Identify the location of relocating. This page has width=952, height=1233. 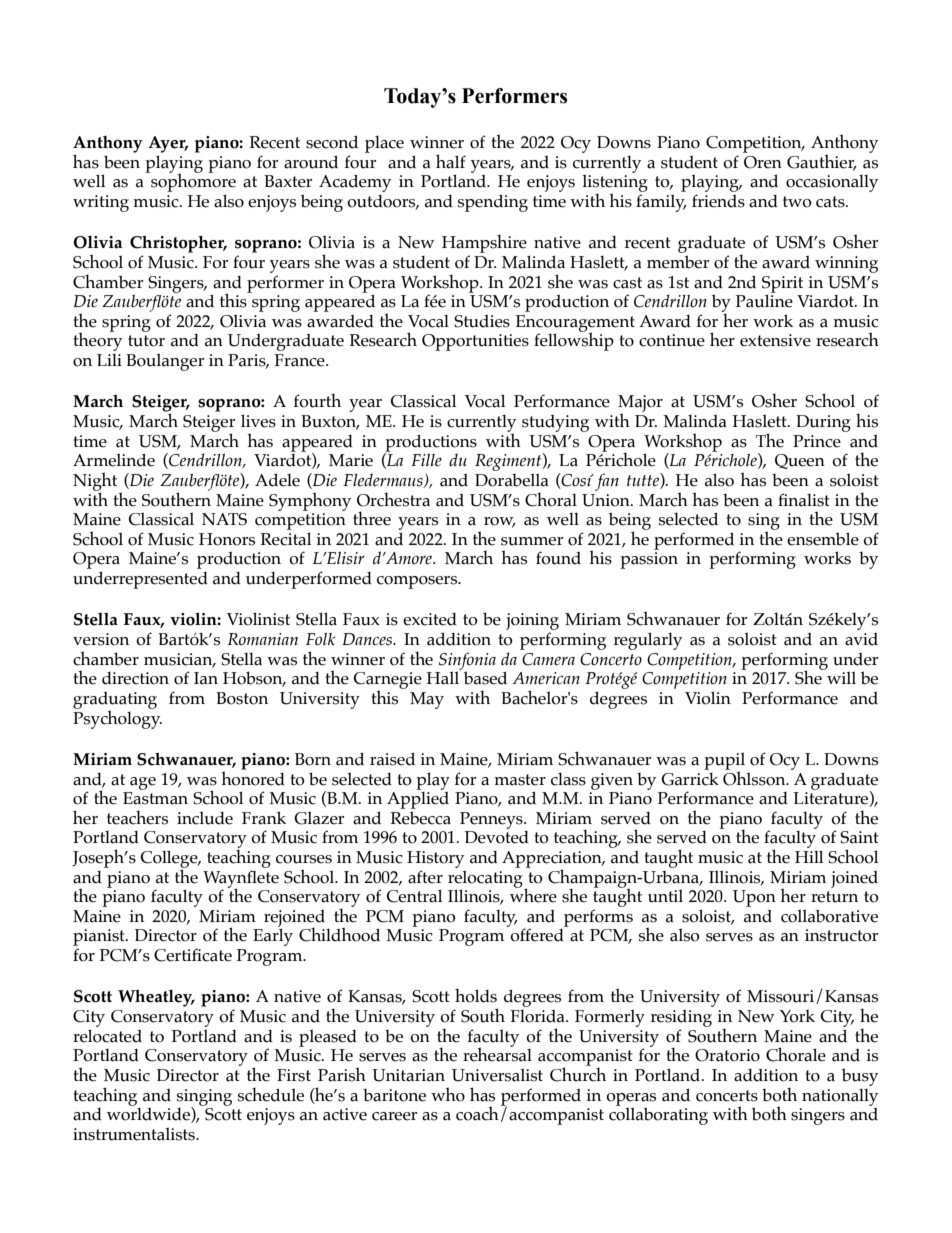
(486, 880).
